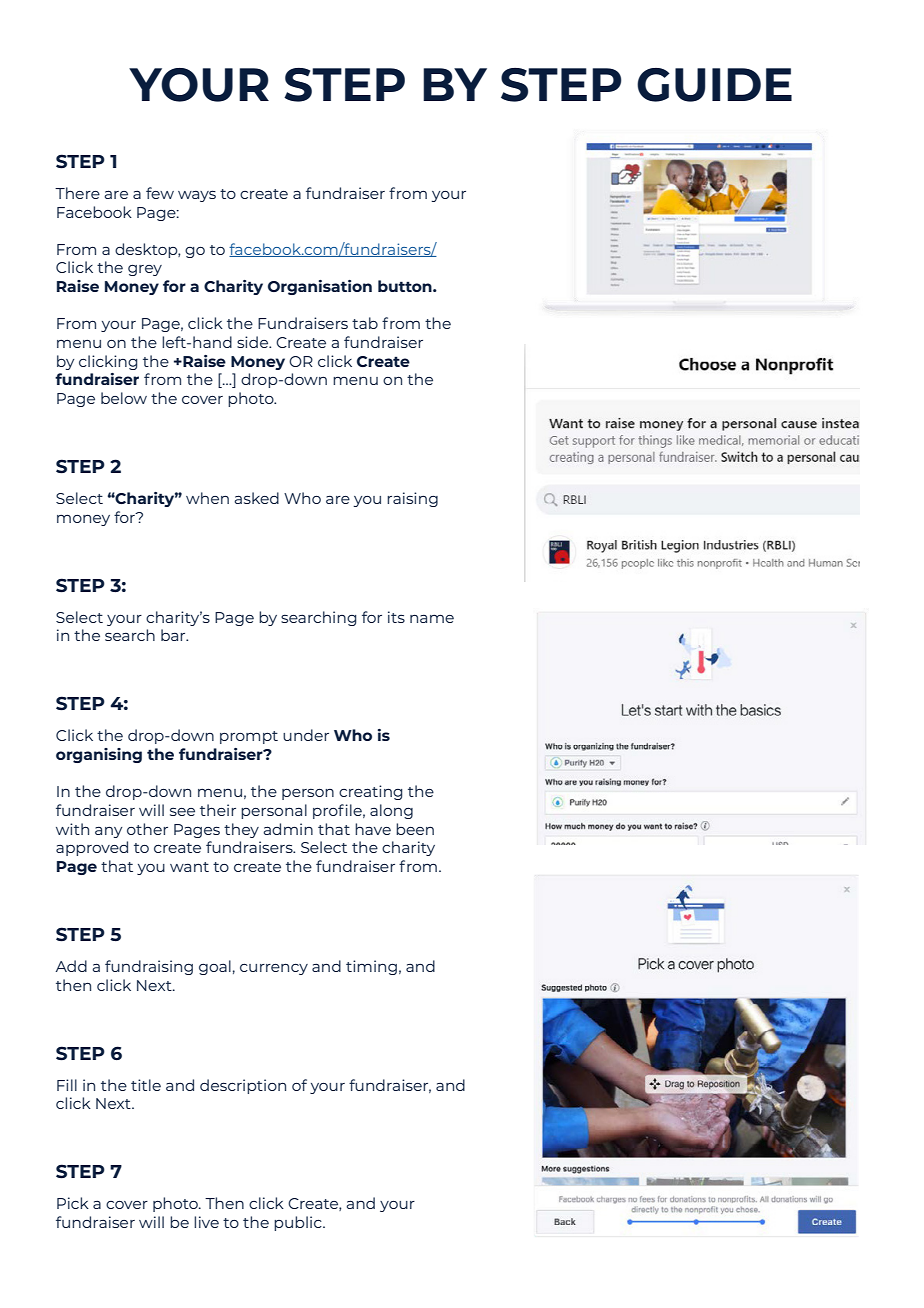  I want to click on tab, so click(365, 323).
